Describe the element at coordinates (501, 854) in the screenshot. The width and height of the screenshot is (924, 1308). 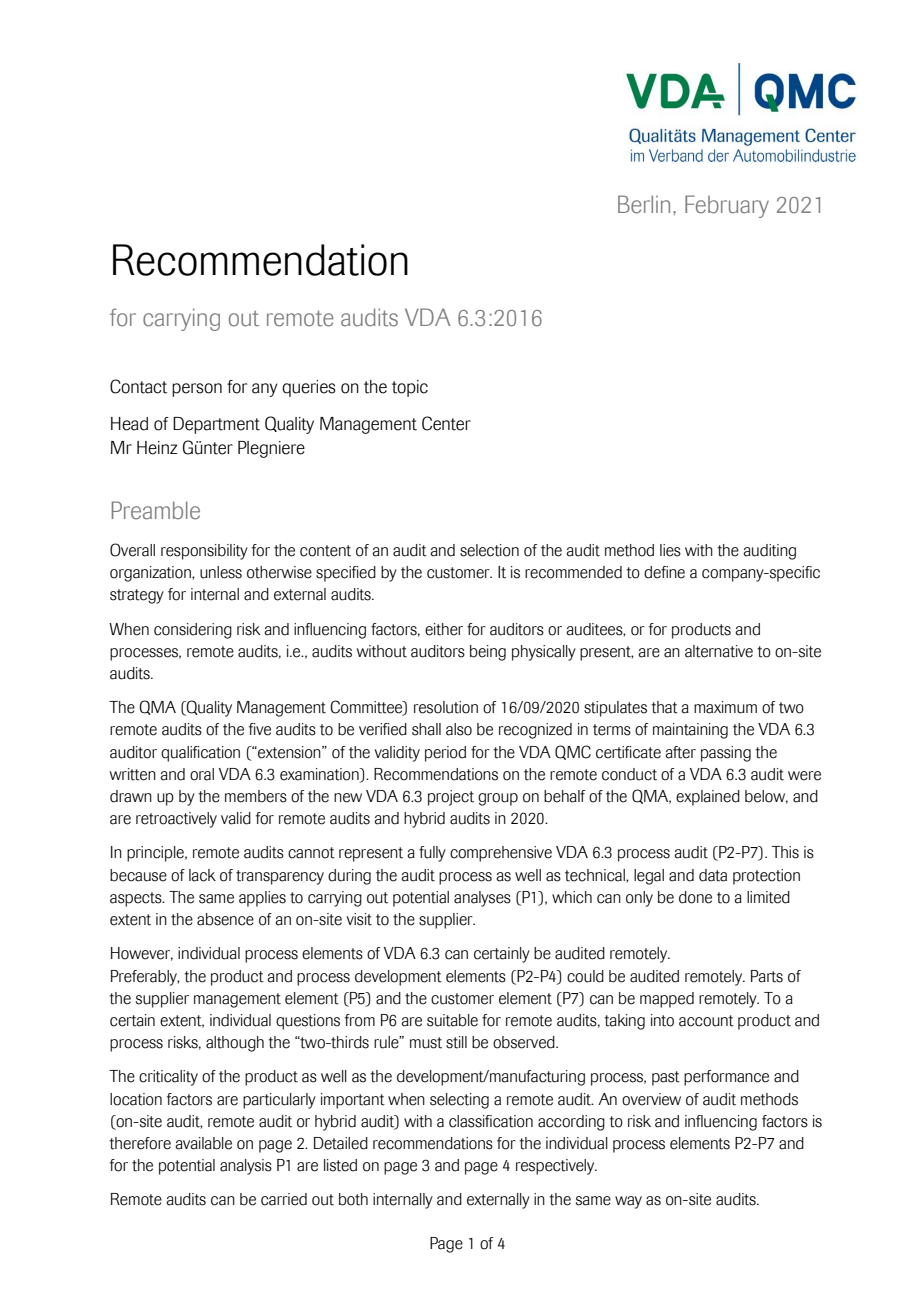
I see `comprehensive` at that location.
